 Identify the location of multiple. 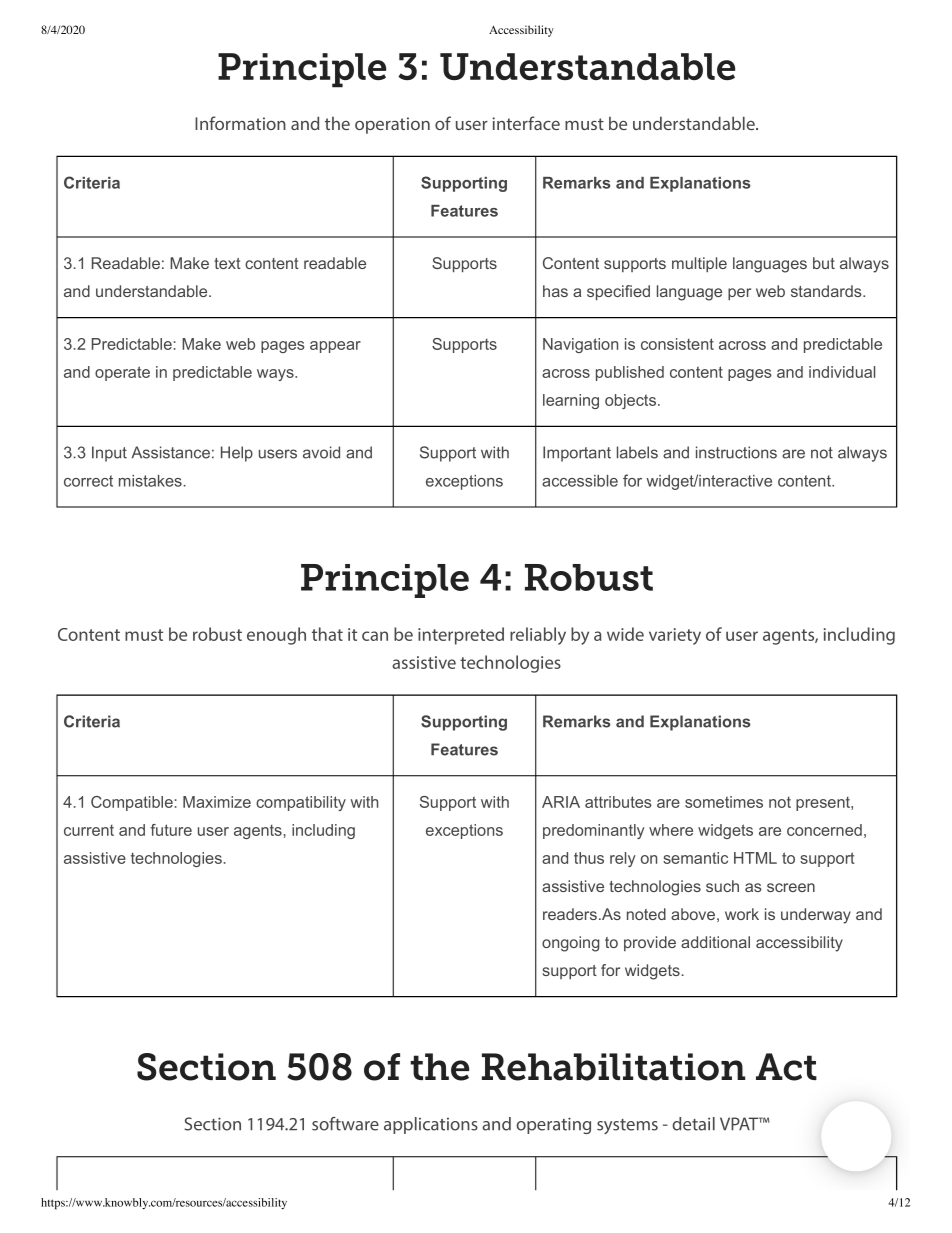
(699, 264).
